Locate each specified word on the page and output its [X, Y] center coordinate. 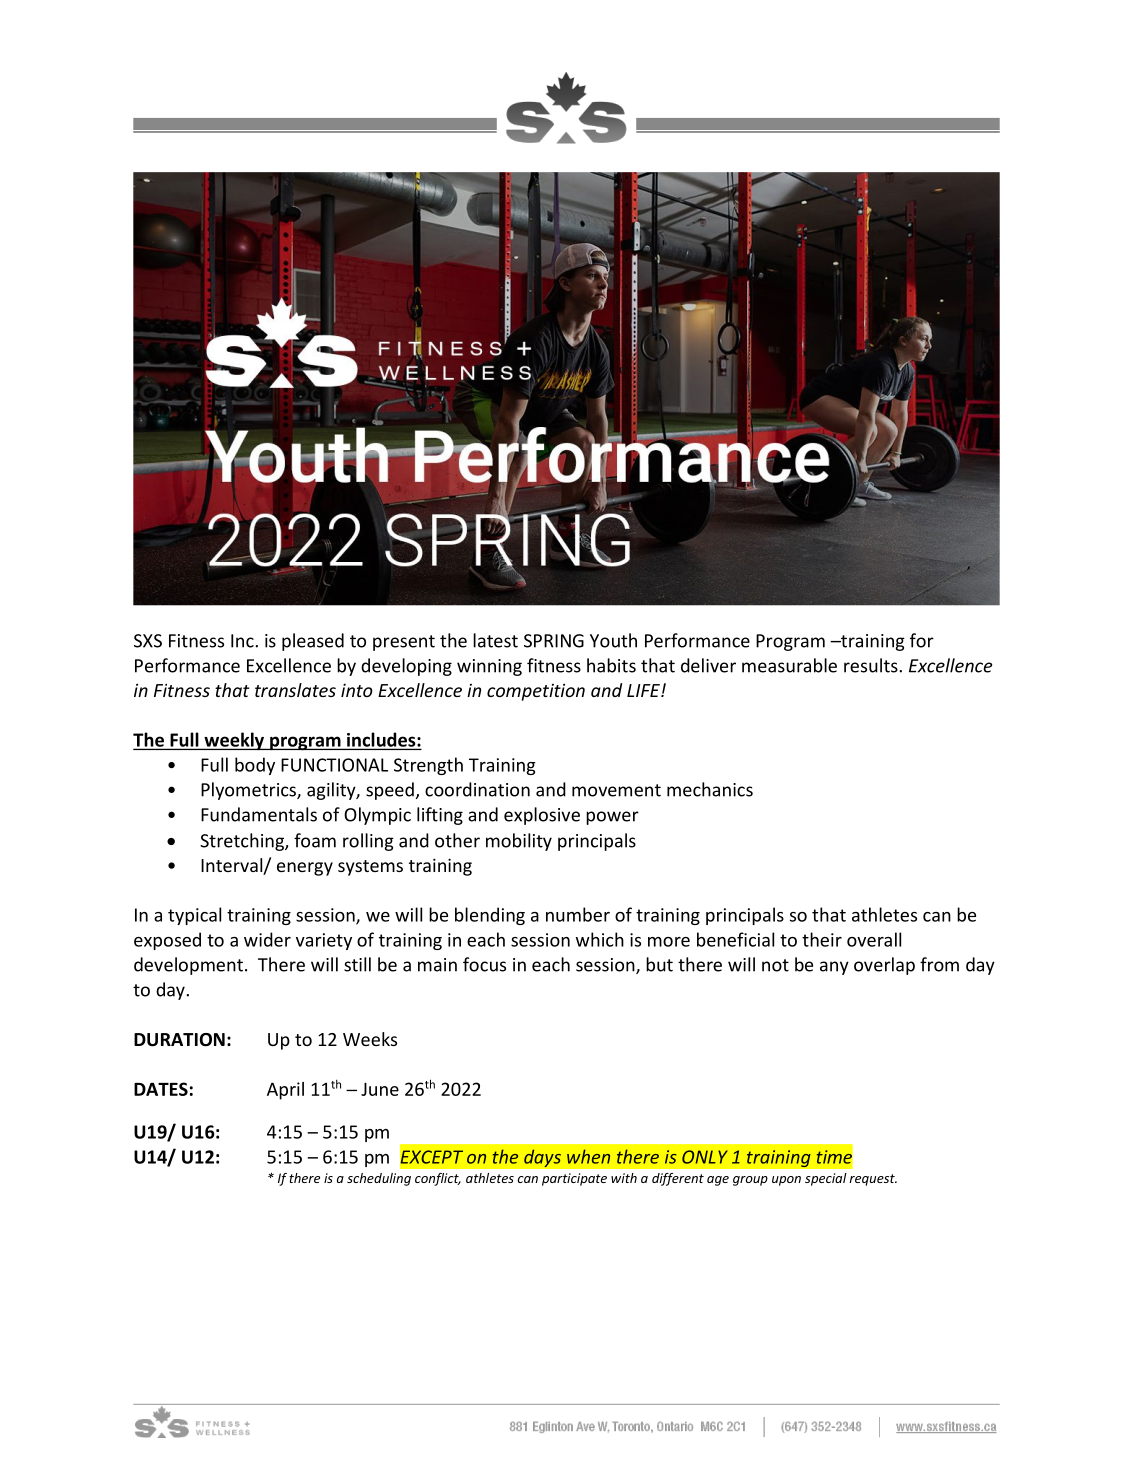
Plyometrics [249, 791]
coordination [477, 789]
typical [194, 916]
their [822, 939]
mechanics [710, 789]
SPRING [554, 641]
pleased [313, 642]
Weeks [370, 1039]
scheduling [379, 1179]
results [872, 665]
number [578, 914]
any [834, 968]
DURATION [179, 1040]
